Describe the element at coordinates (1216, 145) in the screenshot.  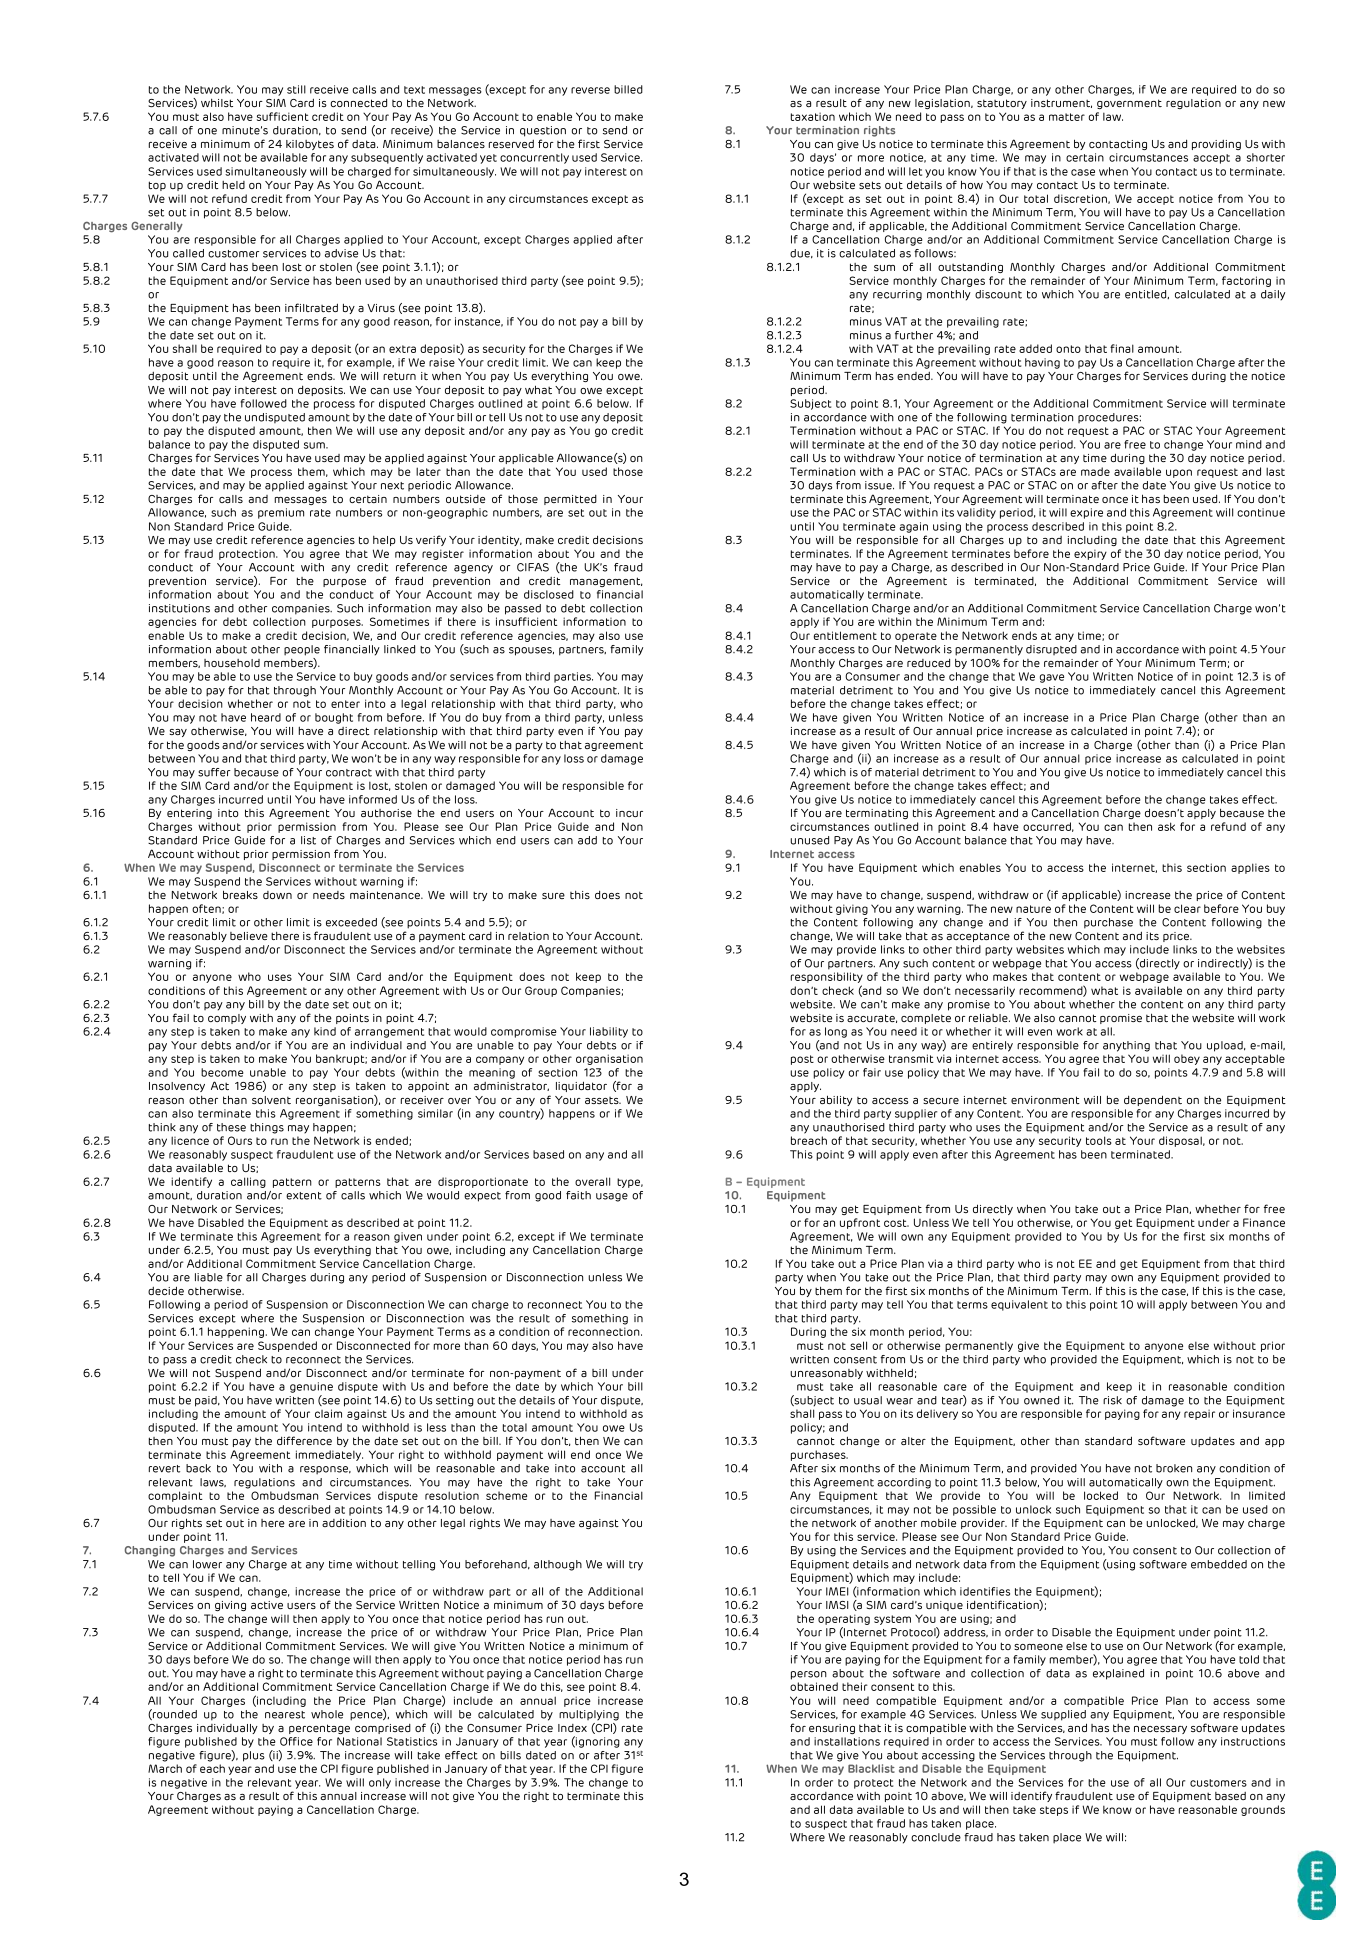
I see `providing` at that location.
